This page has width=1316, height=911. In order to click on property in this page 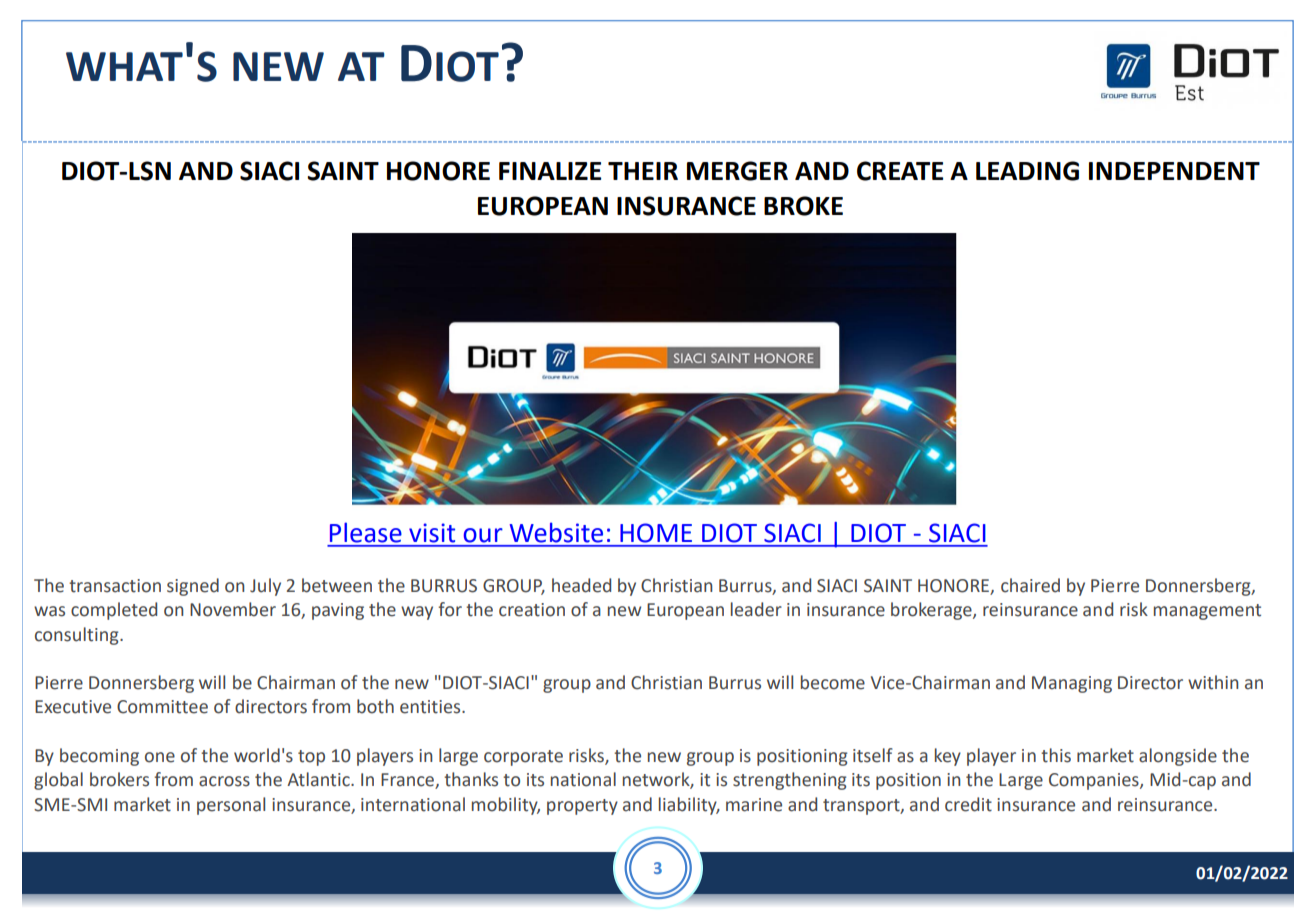, I will do `click(582, 807)`.
